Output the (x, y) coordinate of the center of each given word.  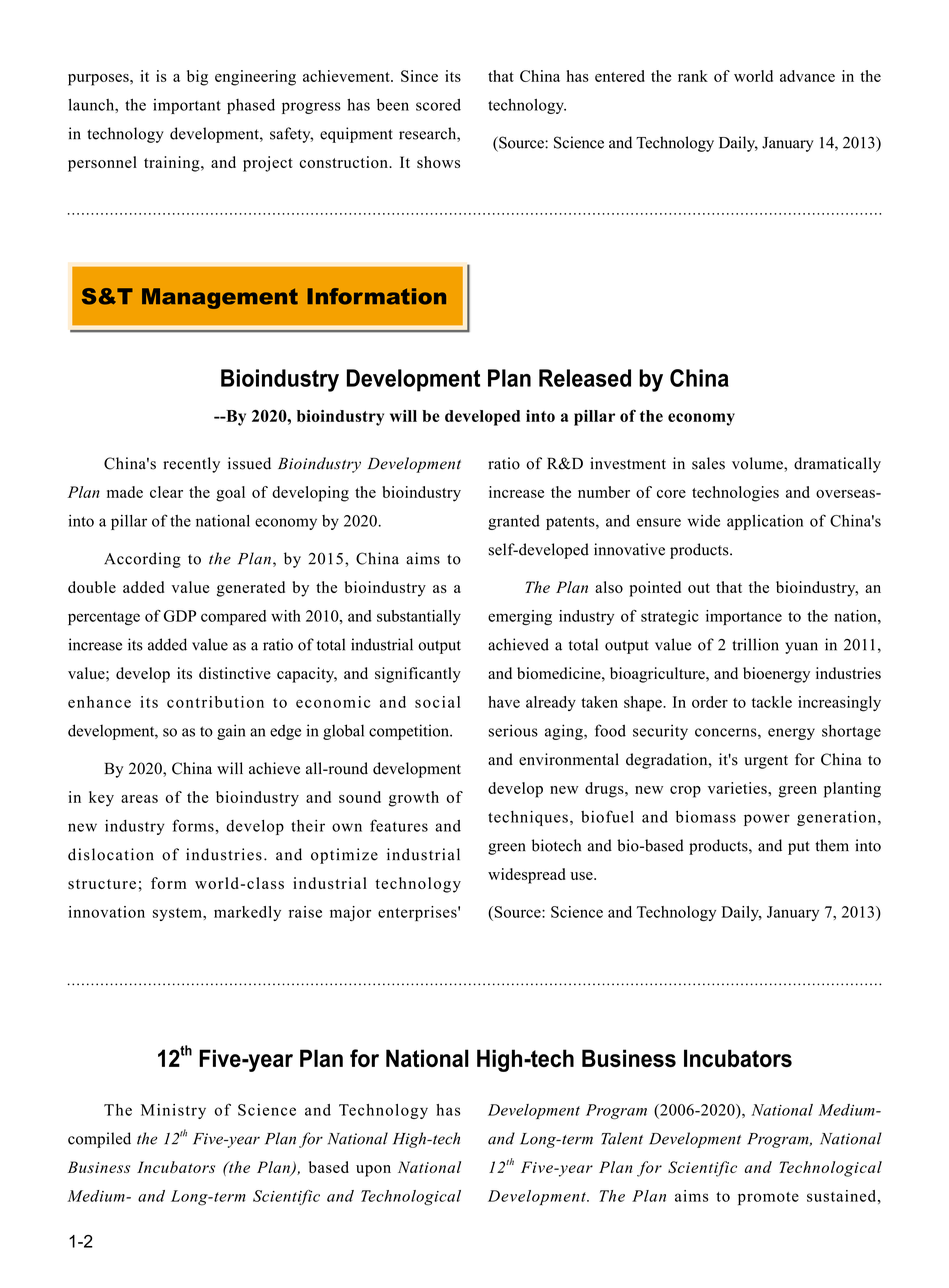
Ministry (173, 1111)
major (350, 913)
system (178, 914)
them (832, 845)
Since (419, 76)
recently (191, 465)
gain (231, 732)
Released (585, 378)
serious (513, 730)
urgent (766, 762)
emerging (520, 617)
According (142, 560)
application (765, 522)
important (187, 106)
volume (758, 463)
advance (807, 76)
